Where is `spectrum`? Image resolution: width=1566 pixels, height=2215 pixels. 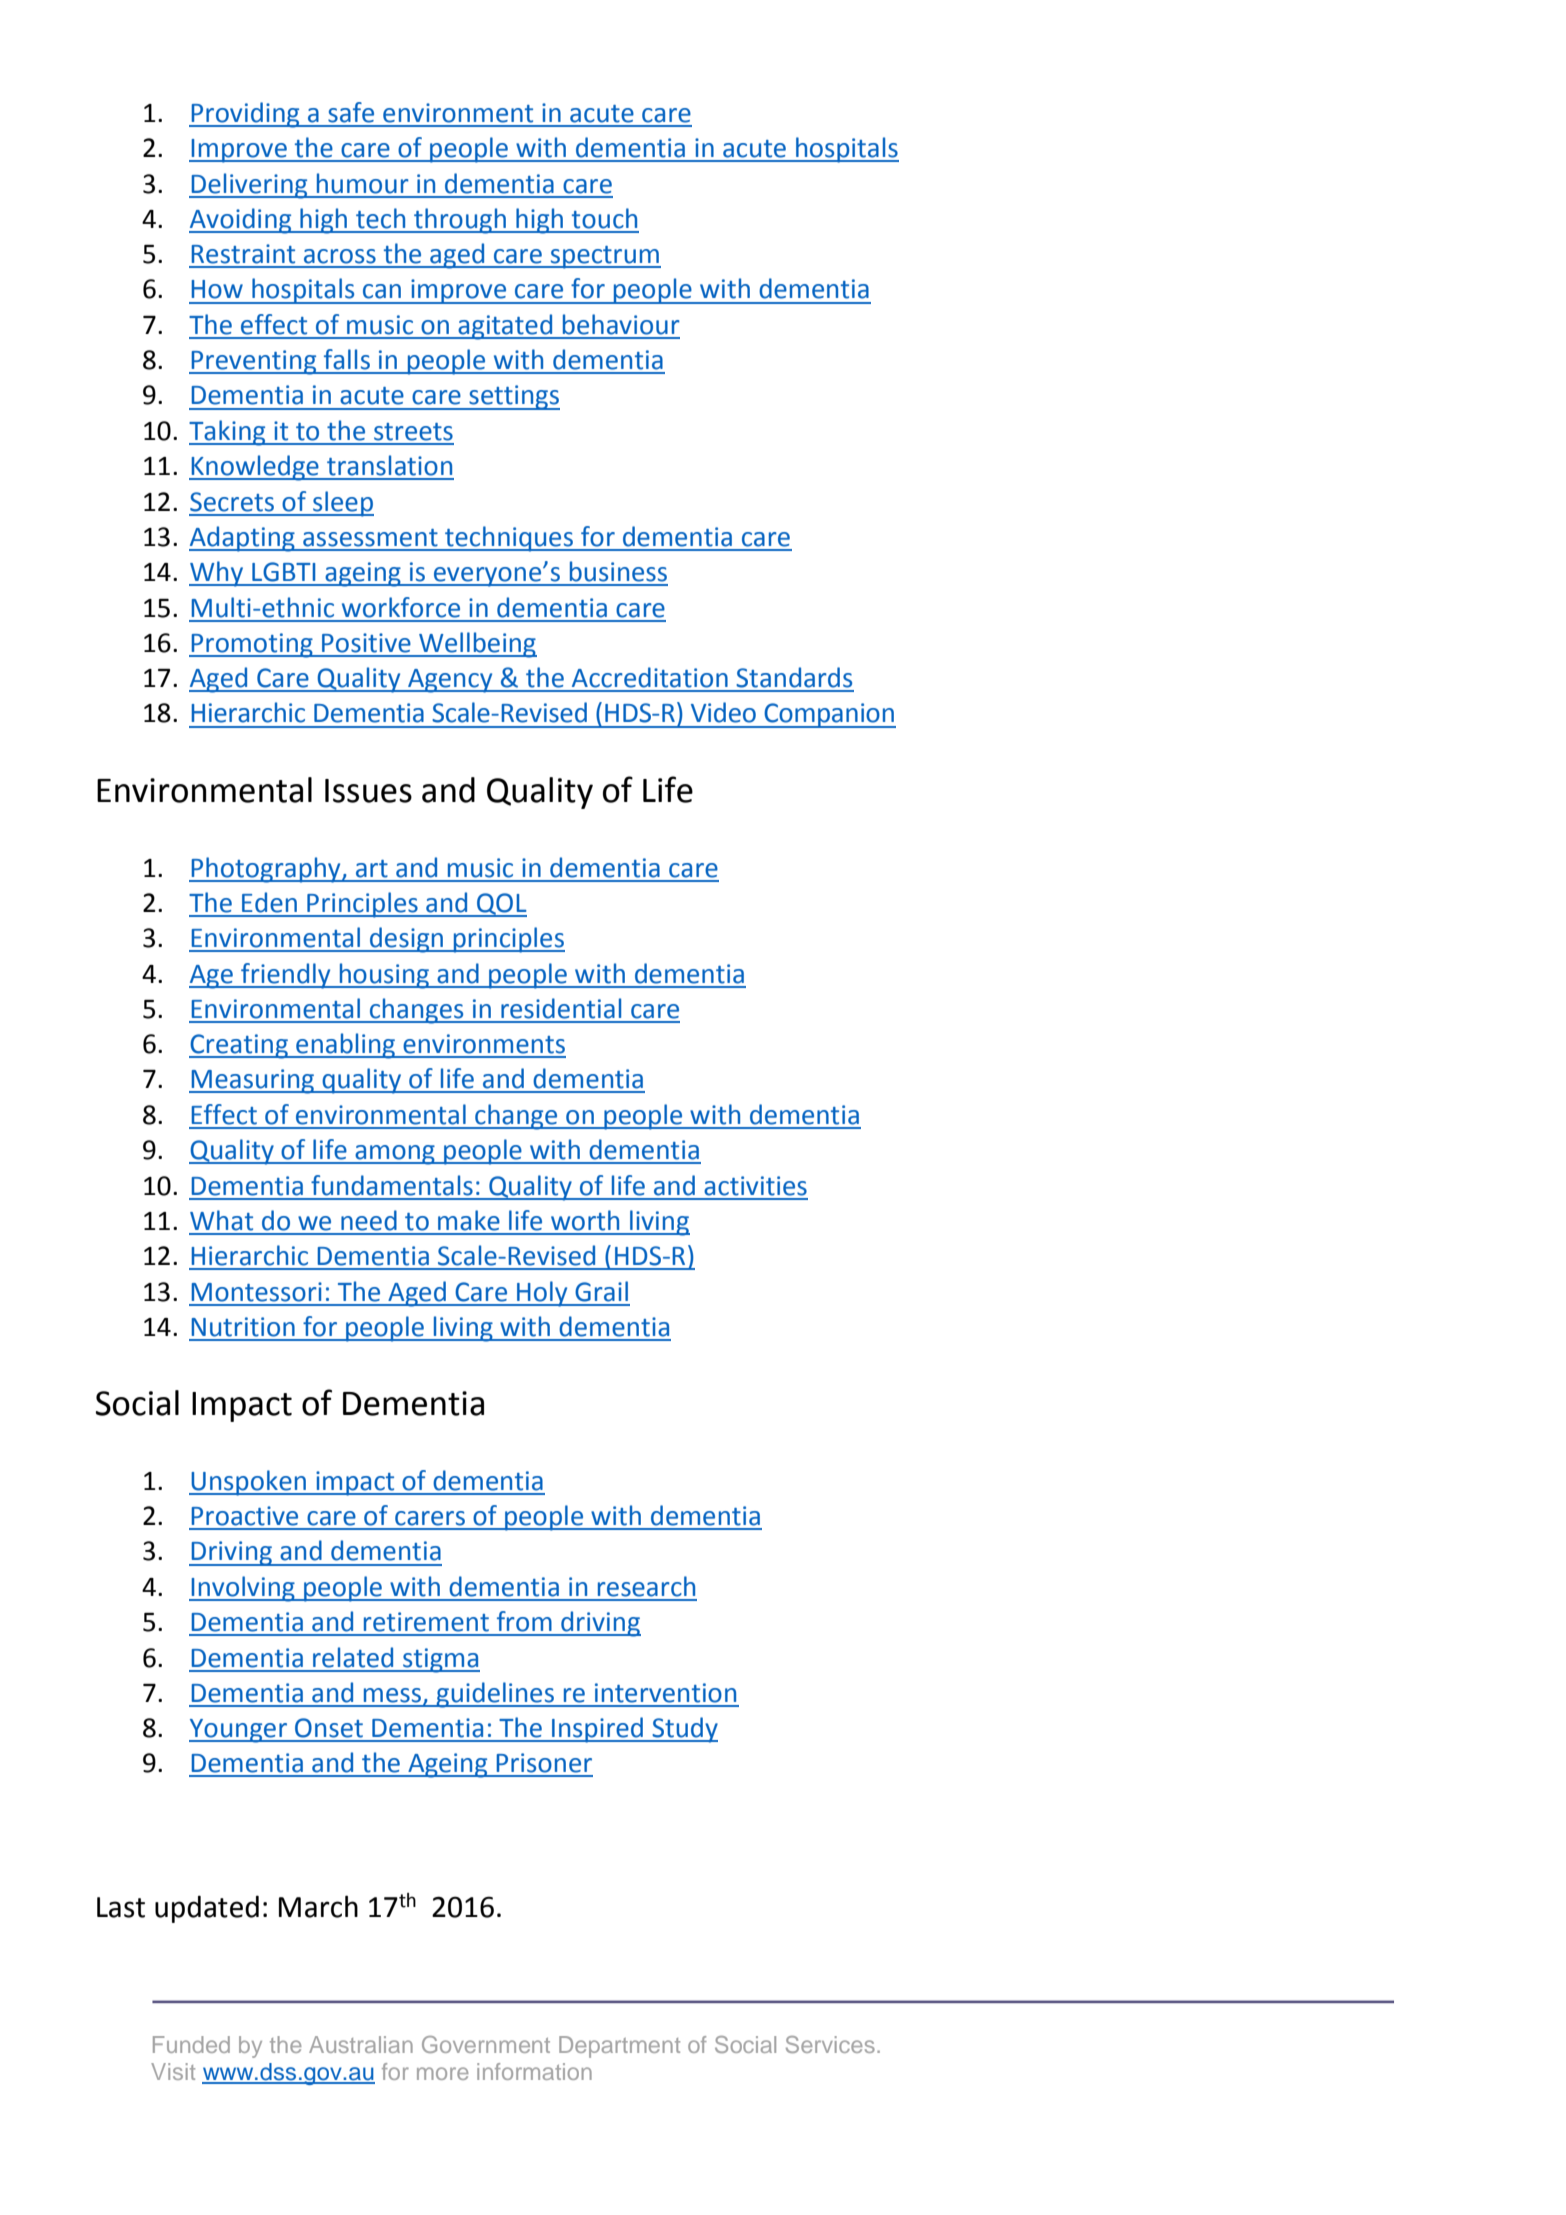 spectrum is located at coordinates (604, 257).
